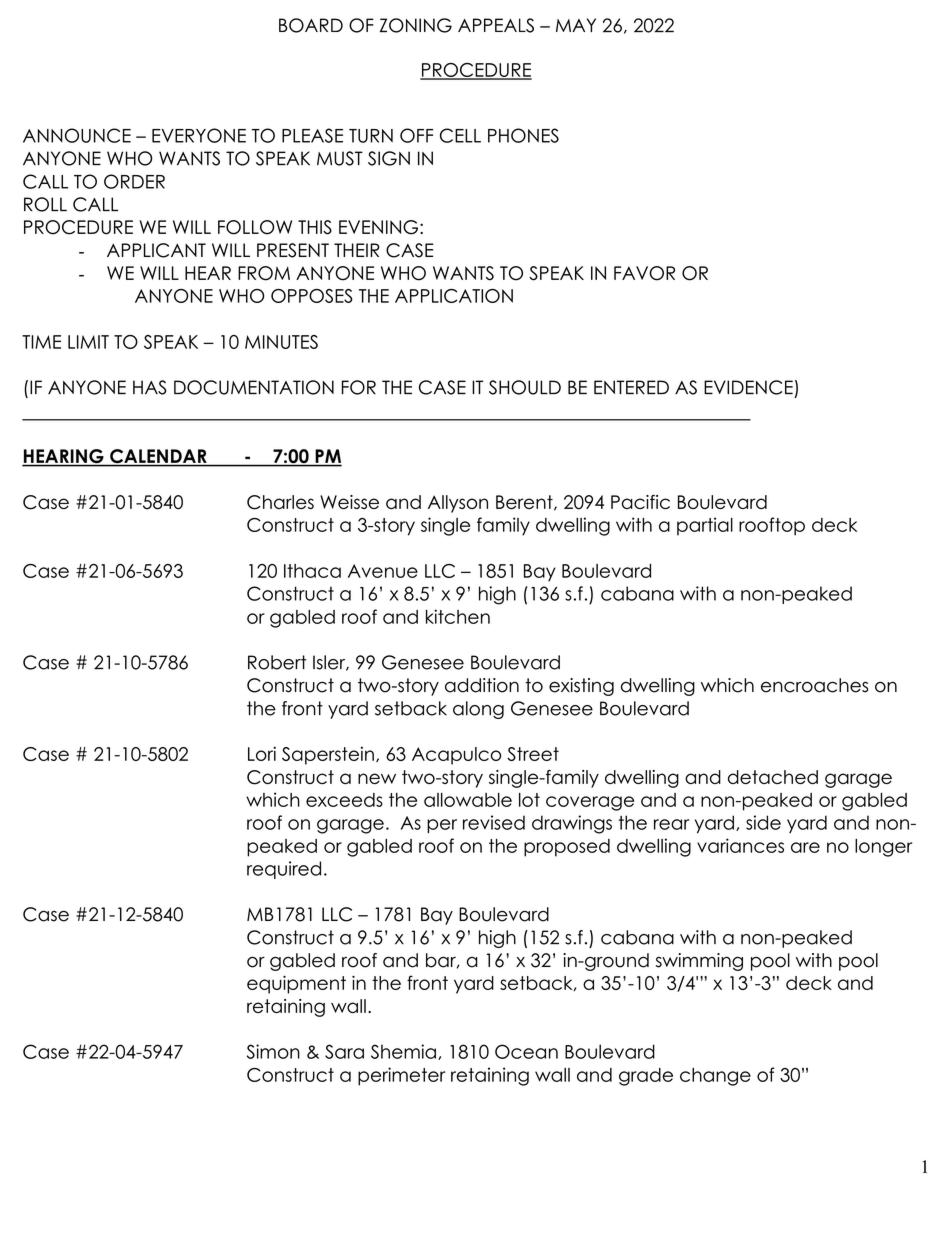 Image resolution: width=952 pixels, height=1233 pixels. I want to click on along, so click(478, 710).
